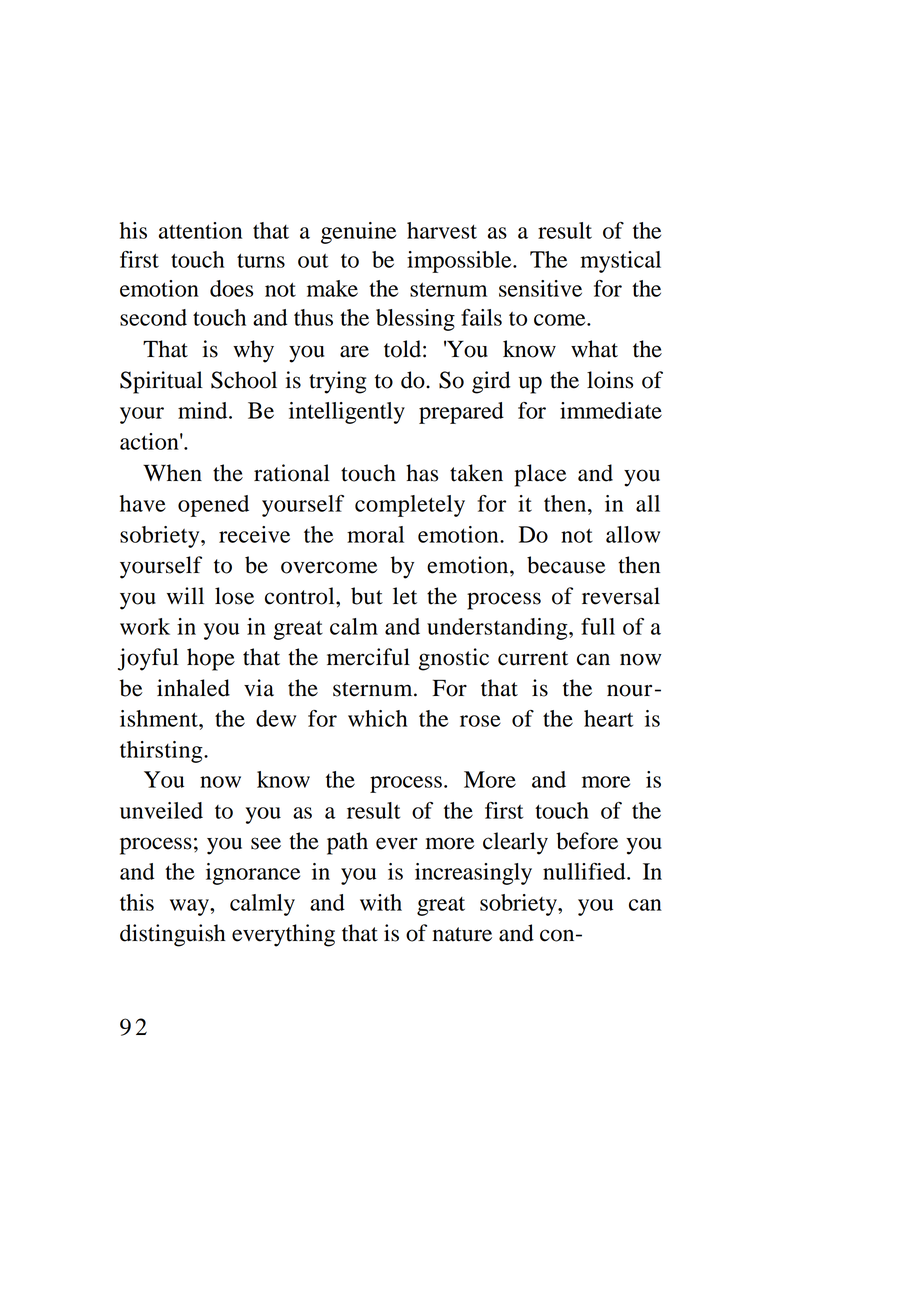  Describe the element at coordinates (358, 233) in the image. I see `genuine` at that location.
